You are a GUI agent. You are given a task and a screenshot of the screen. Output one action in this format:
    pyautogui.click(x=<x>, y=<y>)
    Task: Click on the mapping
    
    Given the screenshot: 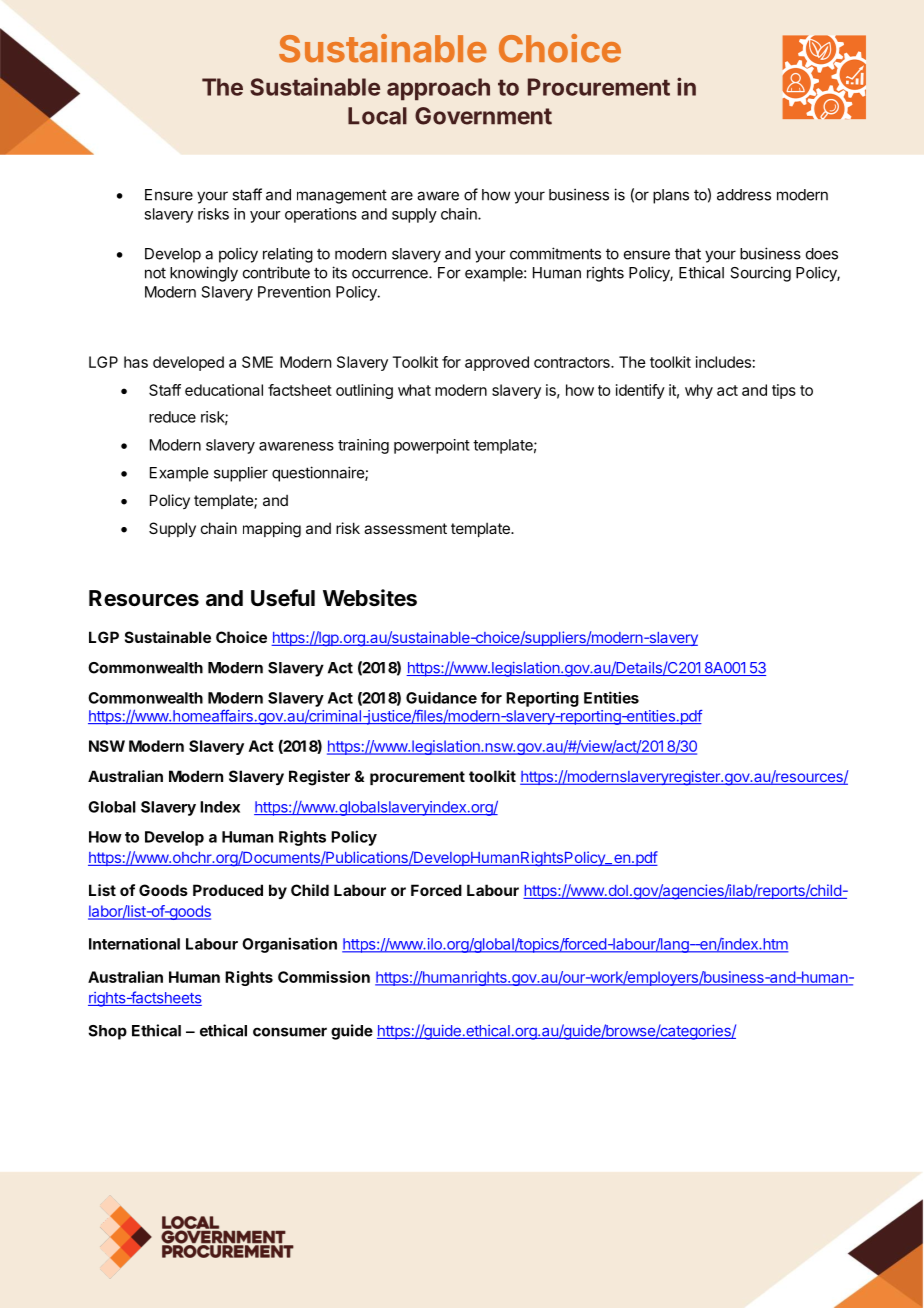 What is the action you would take?
    pyautogui.click(x=272, y=530)
